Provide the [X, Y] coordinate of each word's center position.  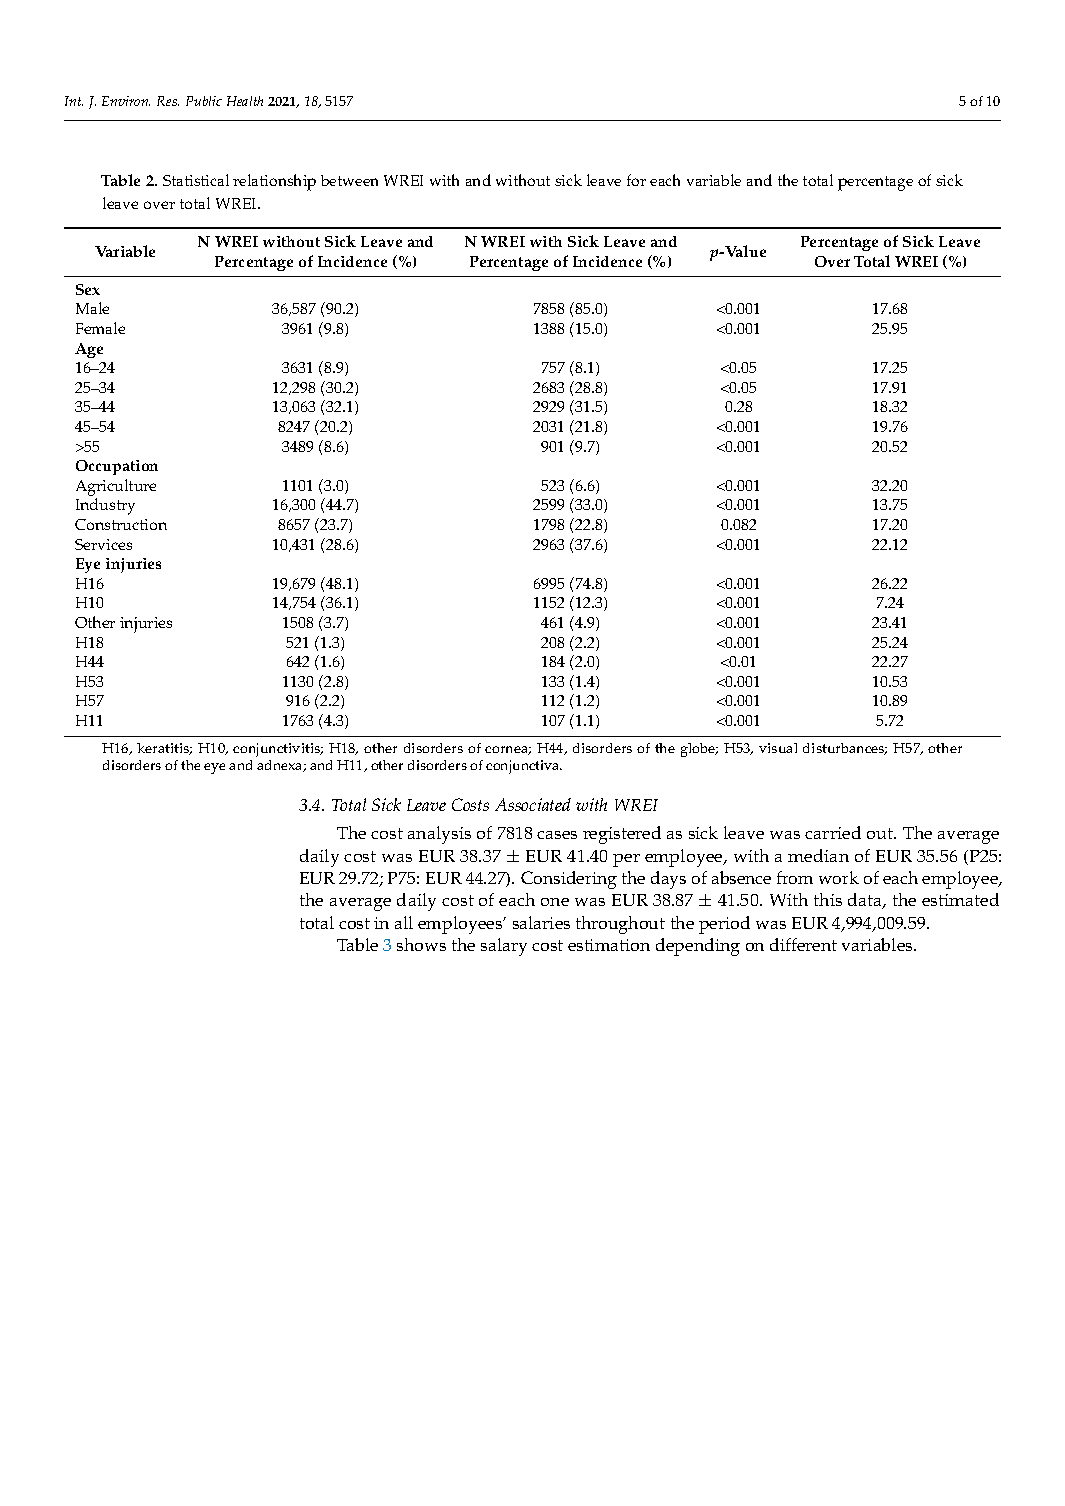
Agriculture [116, 487]
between [349, 180]
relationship [274, 182]
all [404, 922]
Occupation [117, 467]
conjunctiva [524, 767]
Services [103, 544]
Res [168, 101]
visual [778, 748]
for [636, 180]
